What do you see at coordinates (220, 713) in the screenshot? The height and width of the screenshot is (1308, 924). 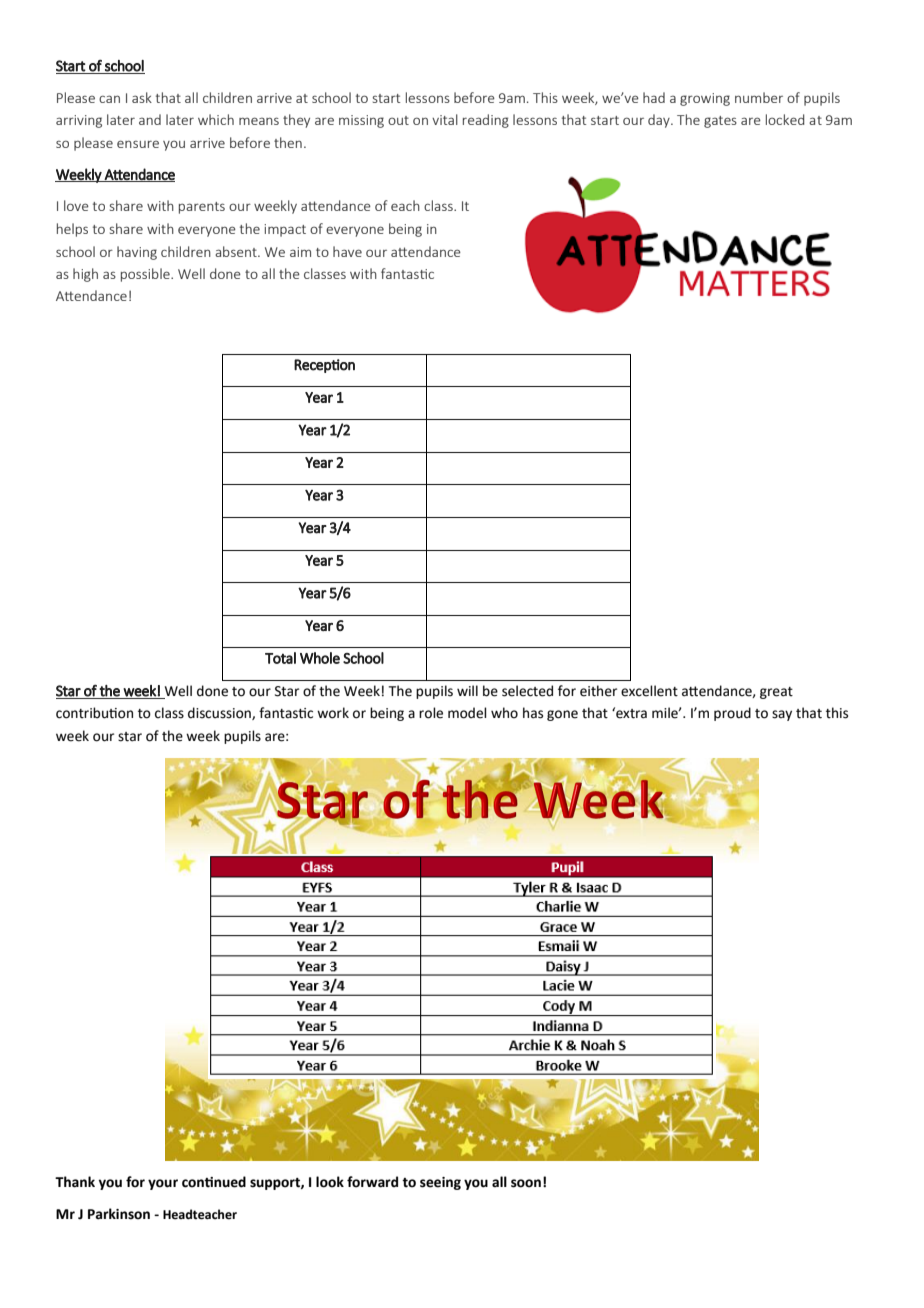 I see `discussion` at bounding box center [220, 713].
